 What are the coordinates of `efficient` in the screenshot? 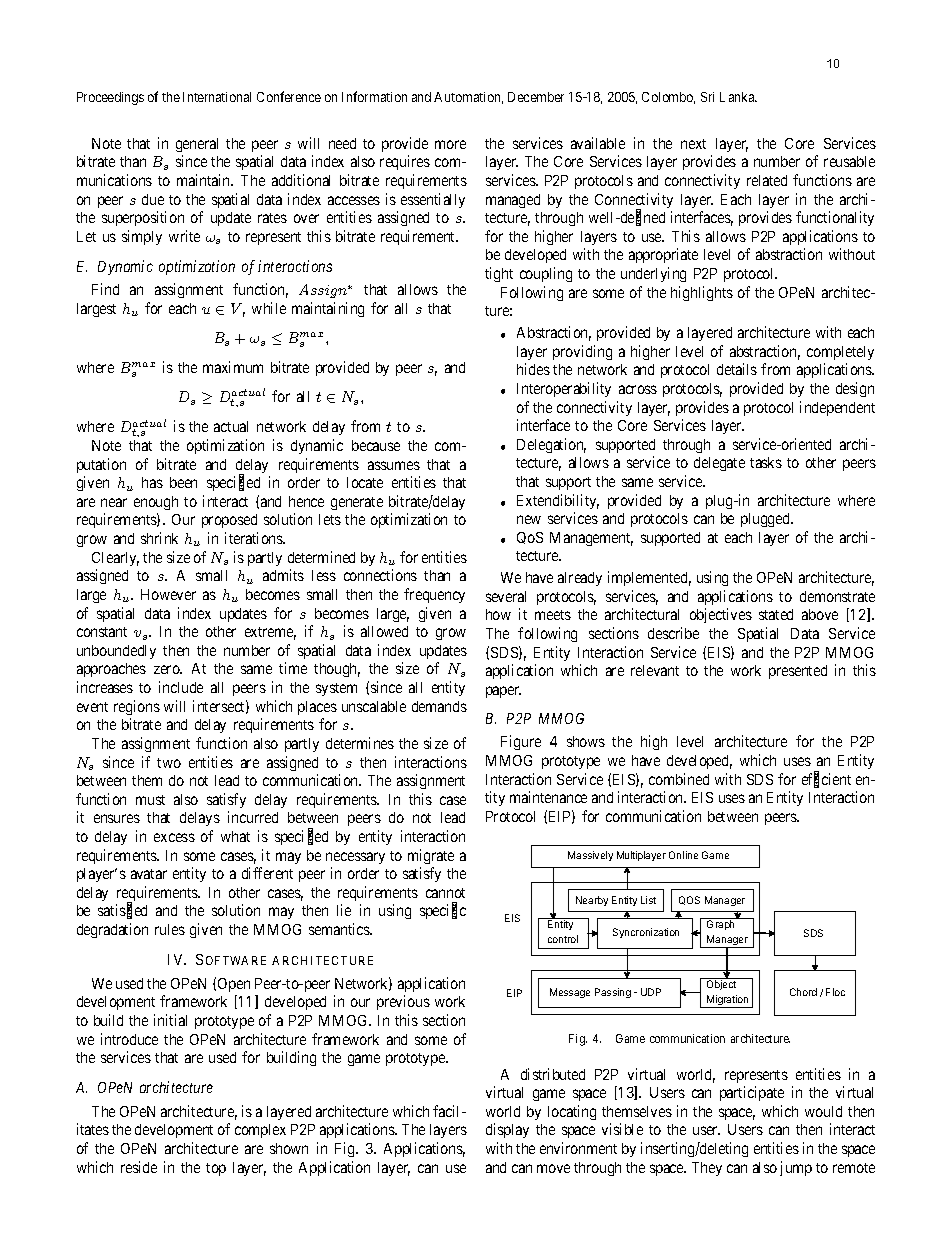 It's located at (826, 780).
